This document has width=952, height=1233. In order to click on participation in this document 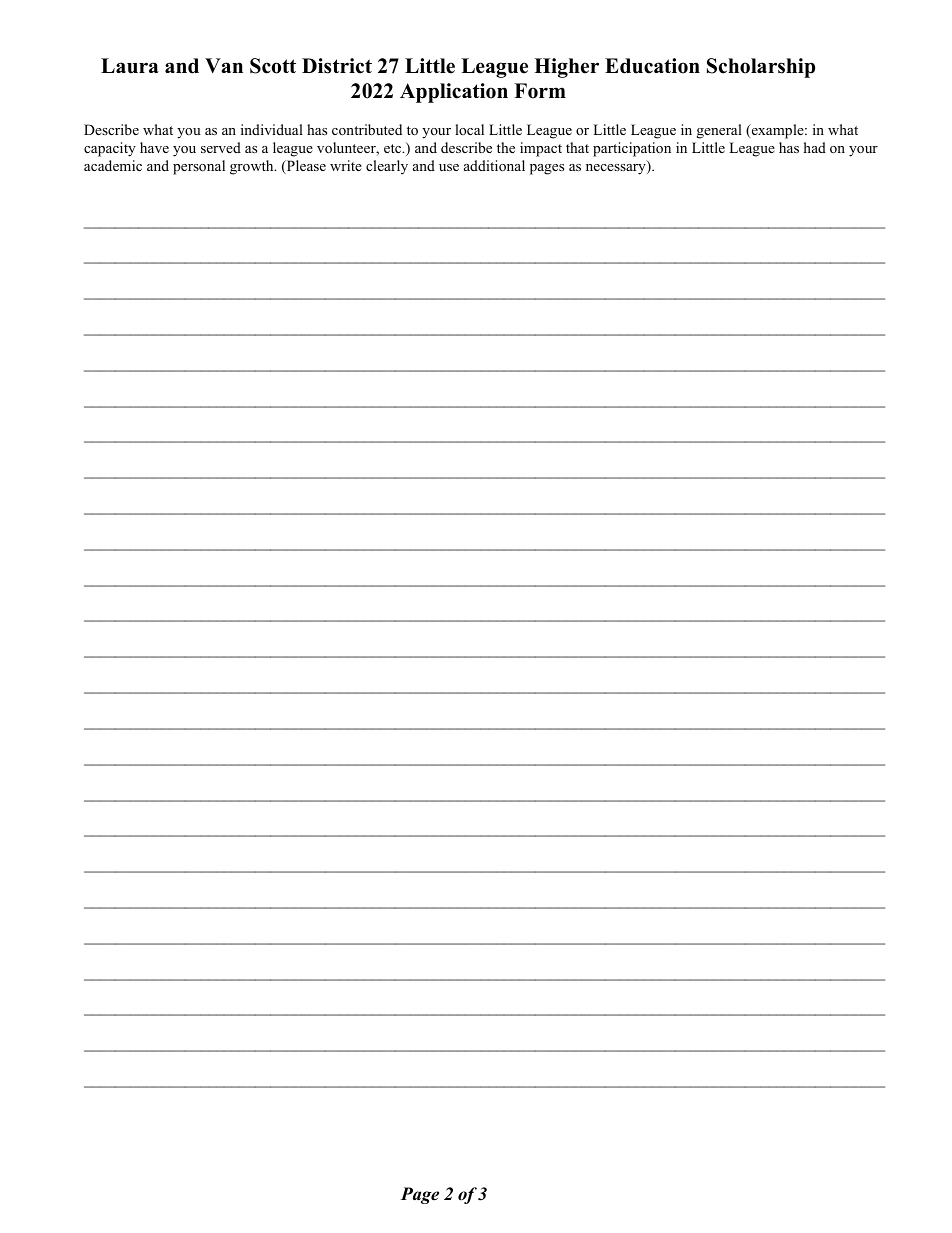, I will do `click(632, 149)`.
